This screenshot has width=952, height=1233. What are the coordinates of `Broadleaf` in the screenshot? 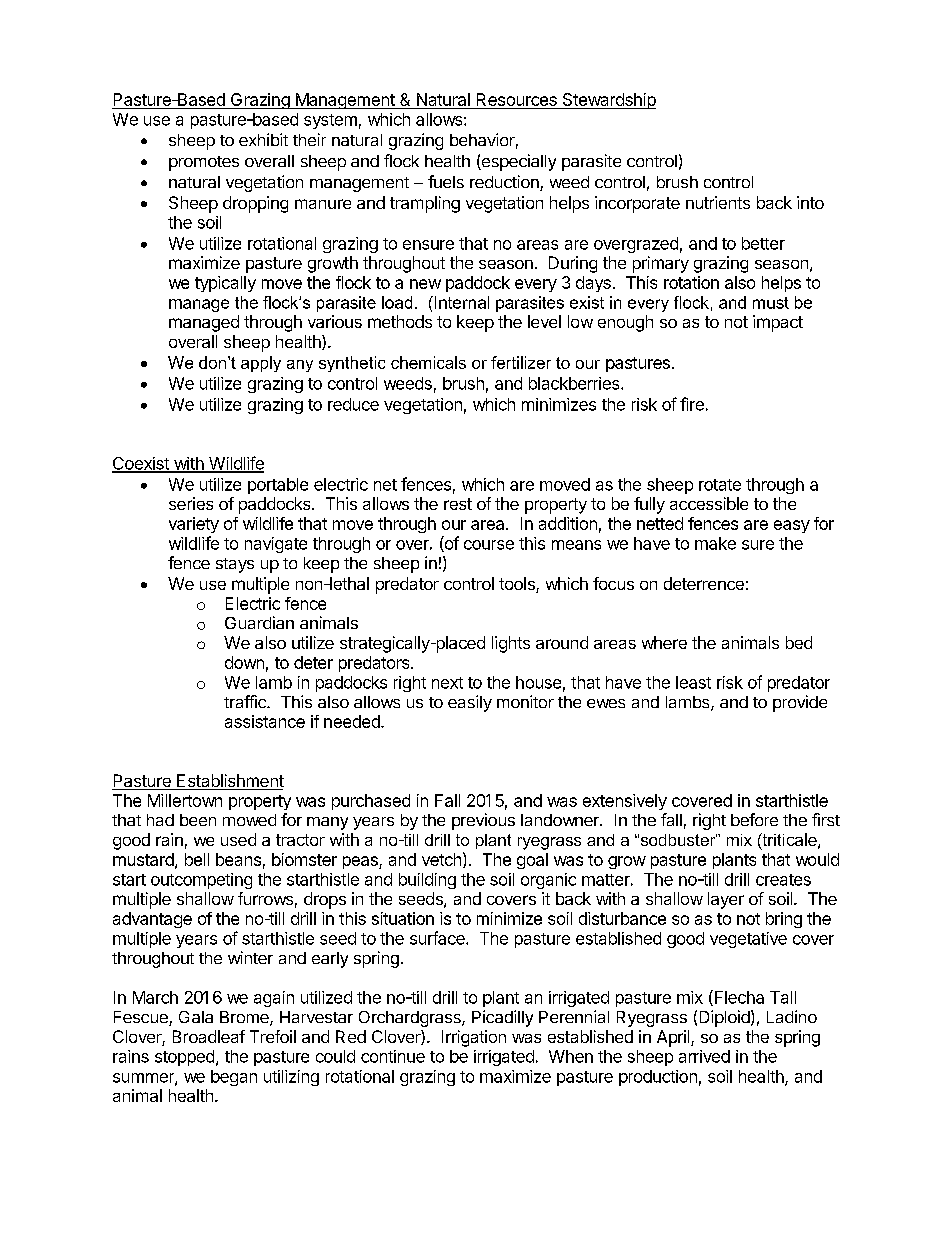 It's located at (209, 1036).
